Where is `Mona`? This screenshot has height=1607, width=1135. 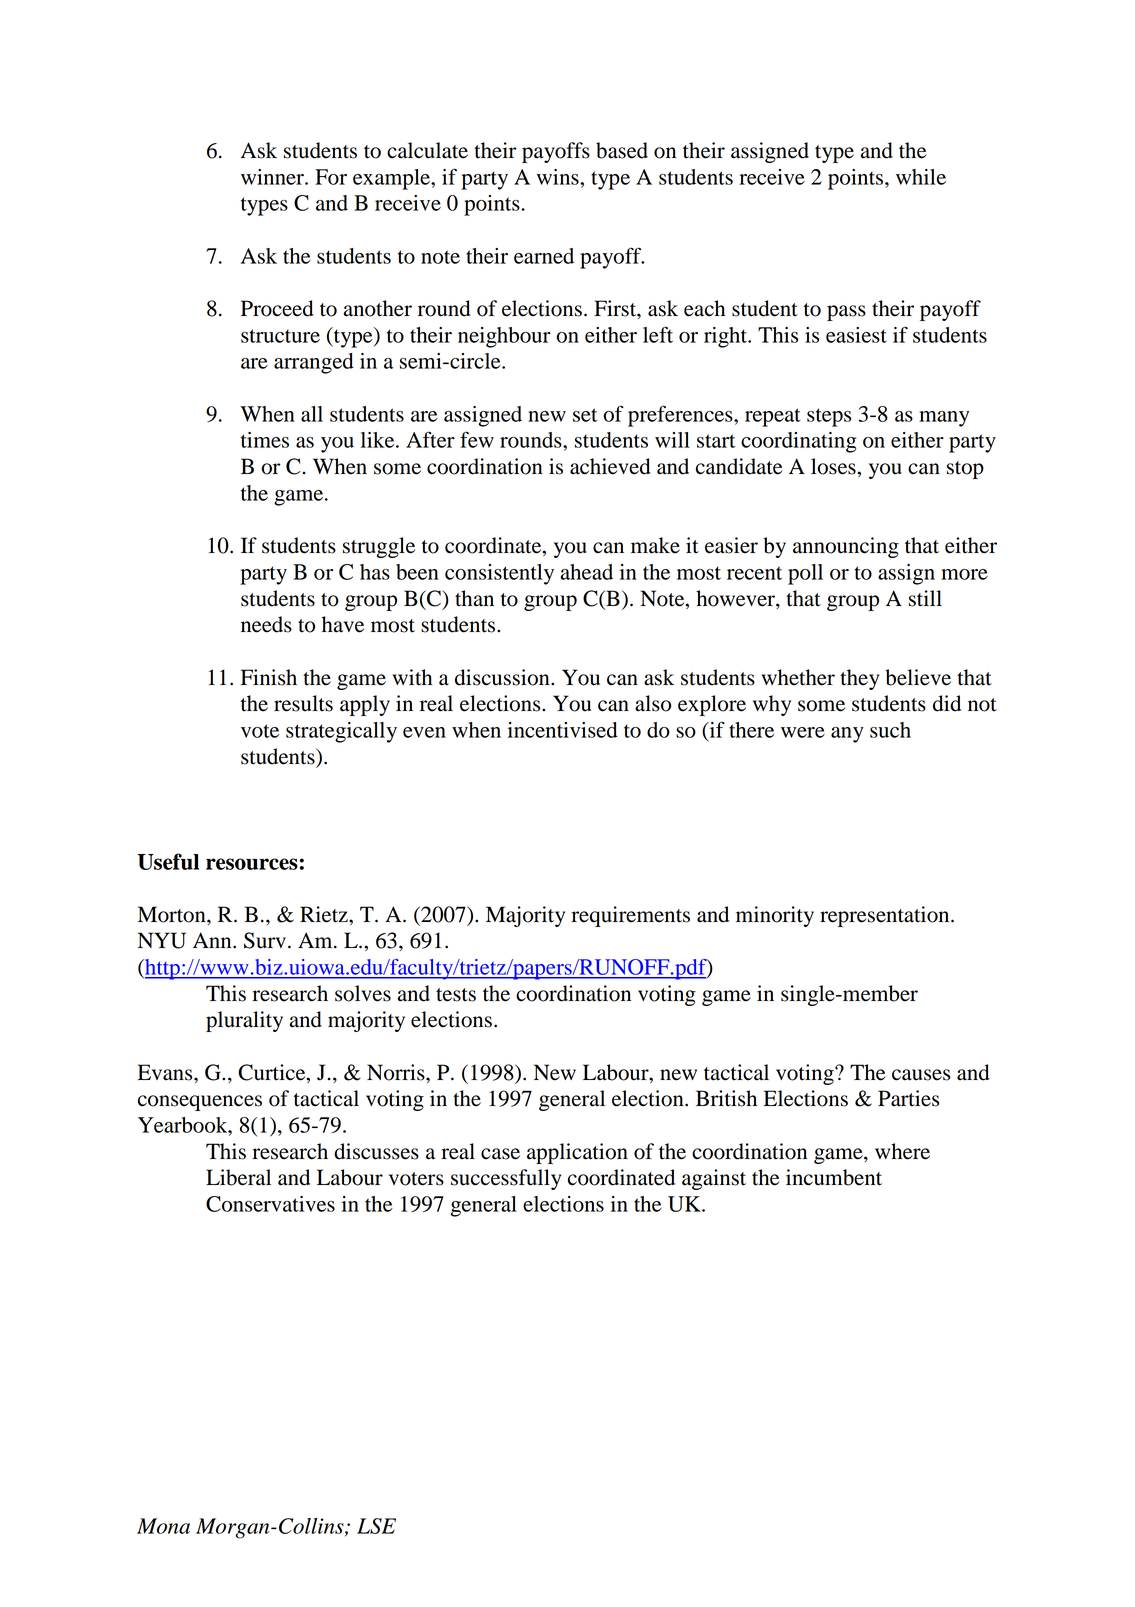
Mona is located at coordinates (163, 1526).
